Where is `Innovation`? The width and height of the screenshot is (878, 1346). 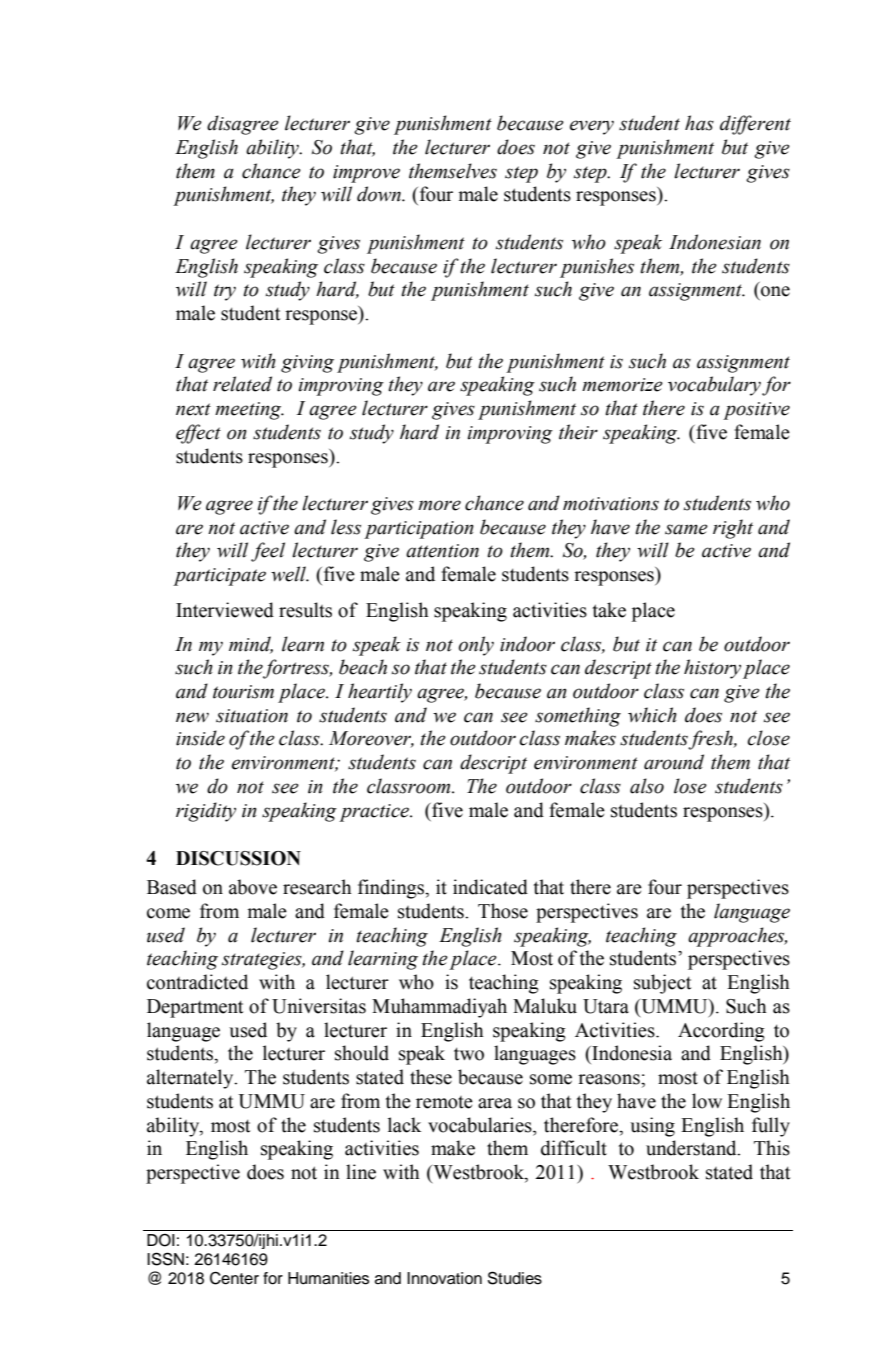
Innovation is located at coordinates (444, 1278).
